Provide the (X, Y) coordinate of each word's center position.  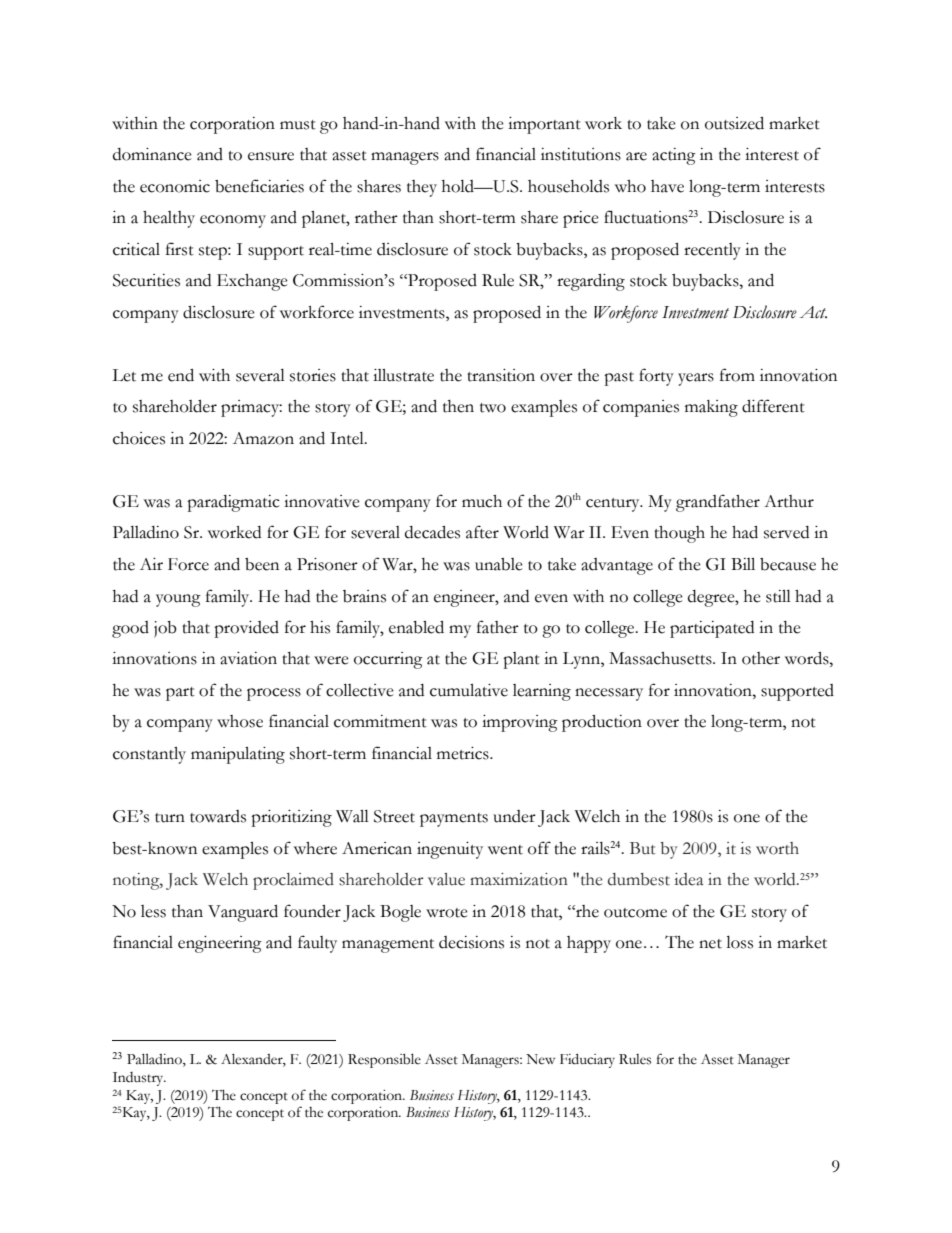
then (458, 406)
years (696, 379)
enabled (416, 627)
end (181, 375)
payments (454, 820)
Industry (139, 1079)
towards (218, 816)
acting (674, 156)
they (422, 188)
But (643, 848)
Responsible (384, 1060)
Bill (743, 564)
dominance (152, 154)
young (178, 600)
